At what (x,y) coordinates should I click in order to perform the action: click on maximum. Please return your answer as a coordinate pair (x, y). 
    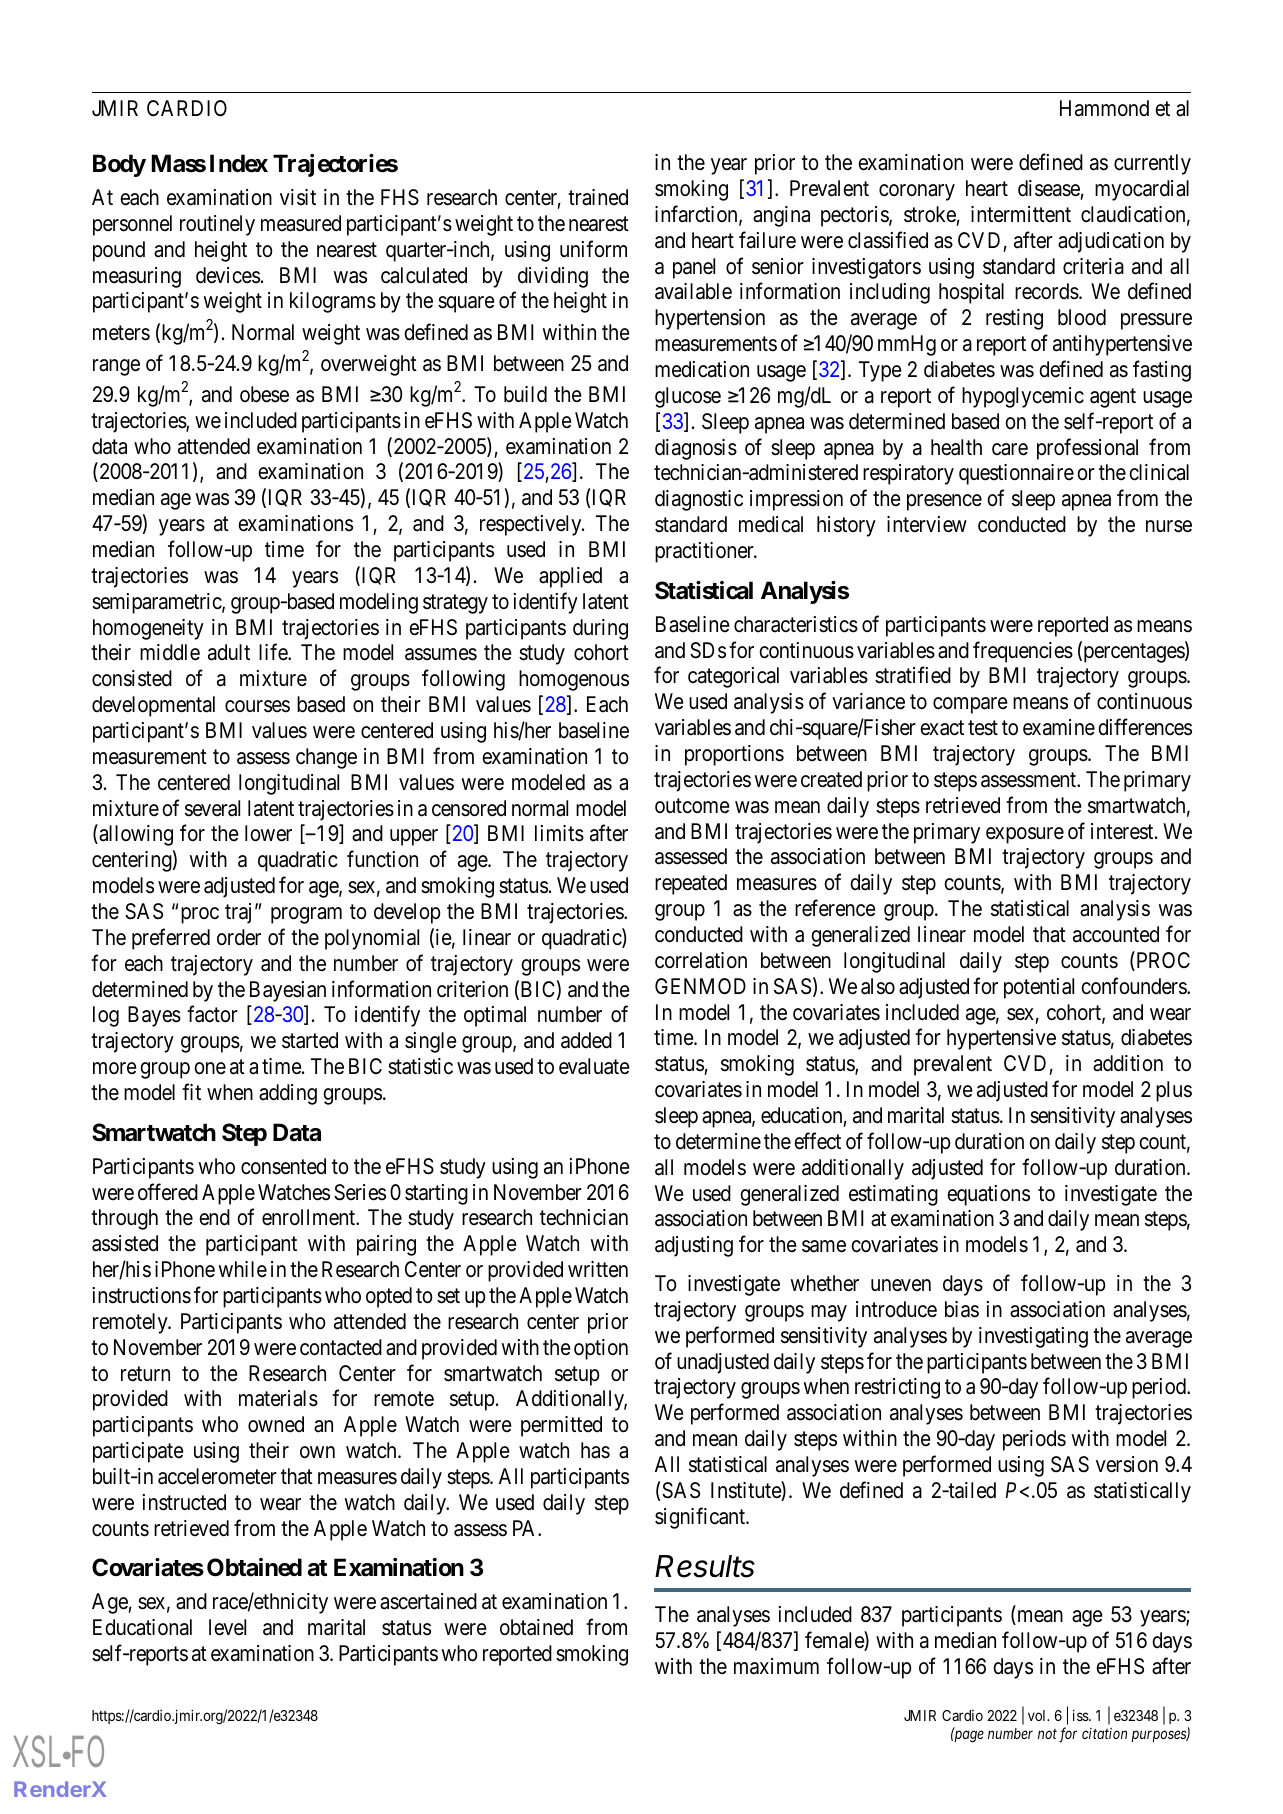
    Looking at the image, I should click on (776, 1666).
